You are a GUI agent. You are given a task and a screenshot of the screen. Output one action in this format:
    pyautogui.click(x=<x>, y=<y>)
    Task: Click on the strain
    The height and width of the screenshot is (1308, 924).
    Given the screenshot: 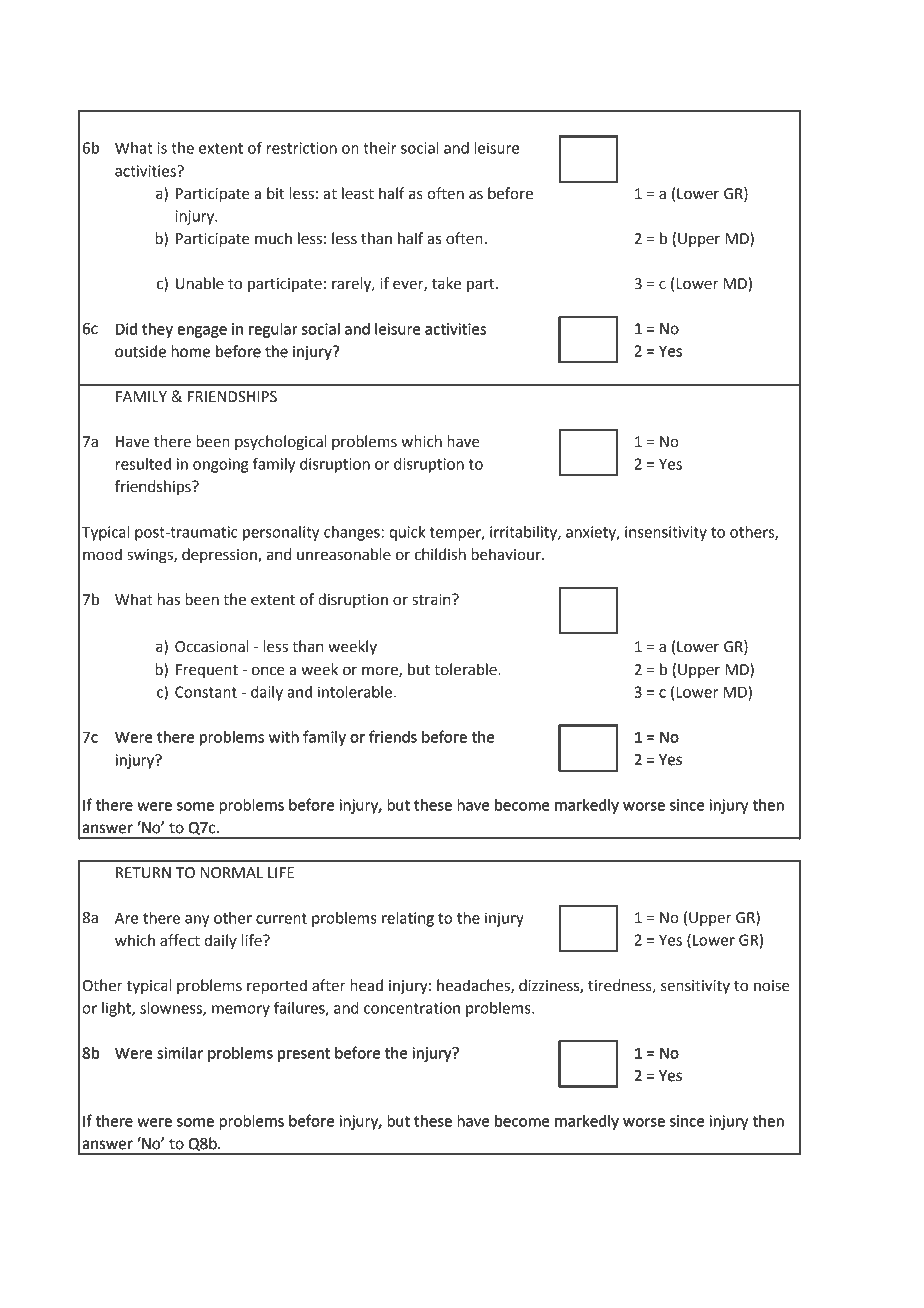 What is the action you would take?
    pyautogui.click(x=432, y=600)
